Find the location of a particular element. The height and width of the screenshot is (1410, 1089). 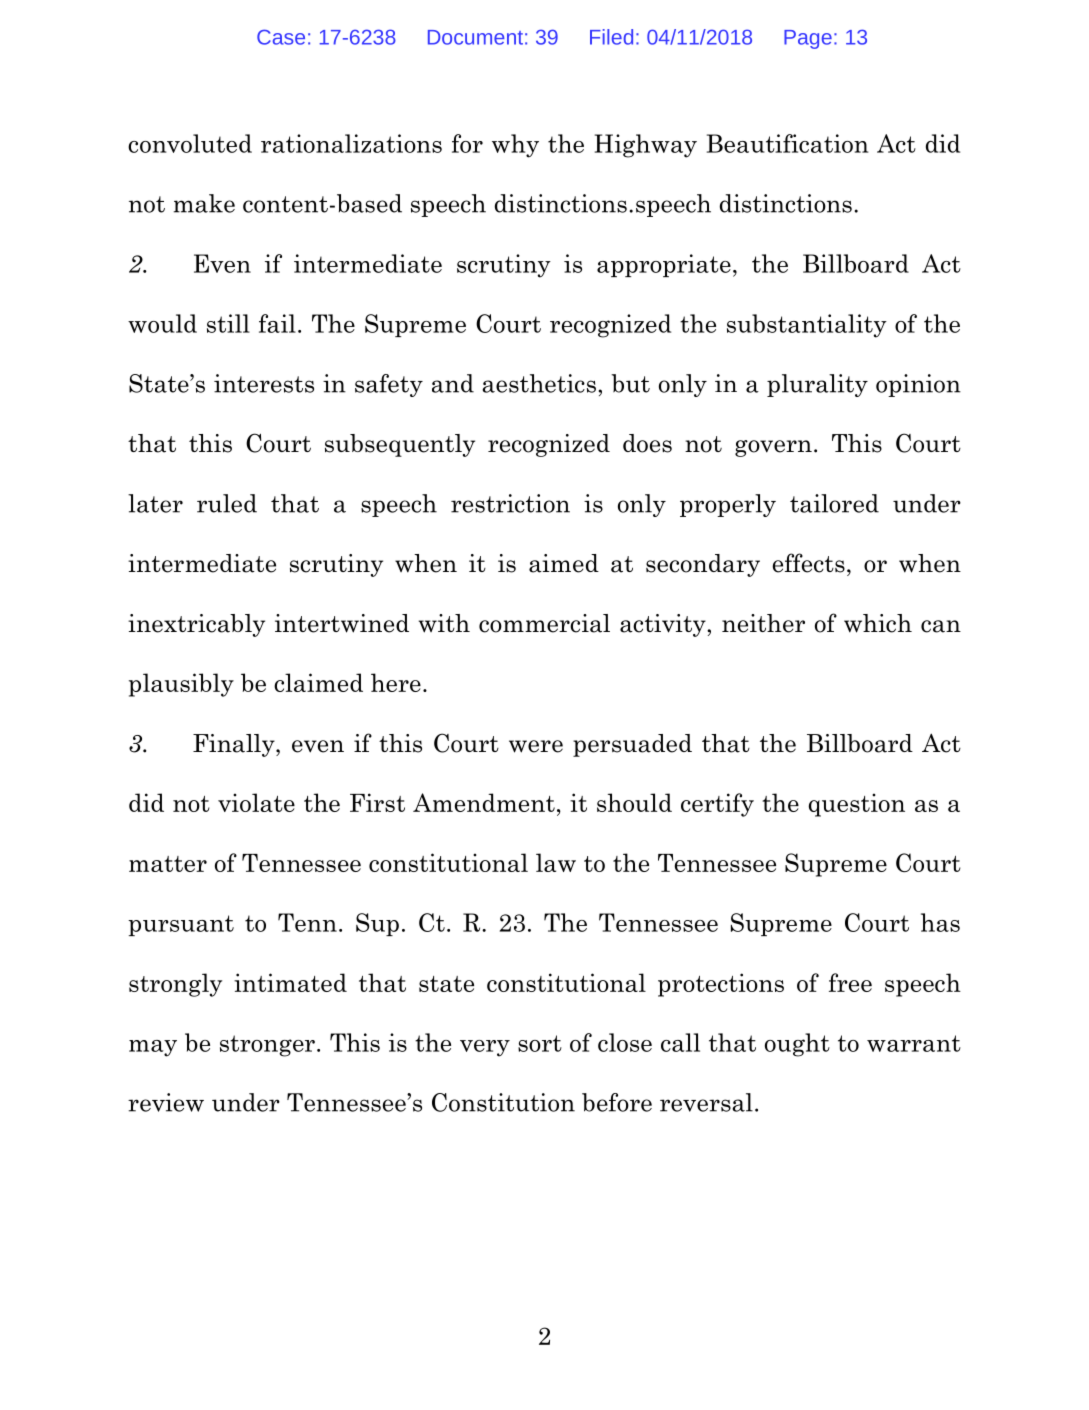

stronger is located at coordinates (267, 1046).
